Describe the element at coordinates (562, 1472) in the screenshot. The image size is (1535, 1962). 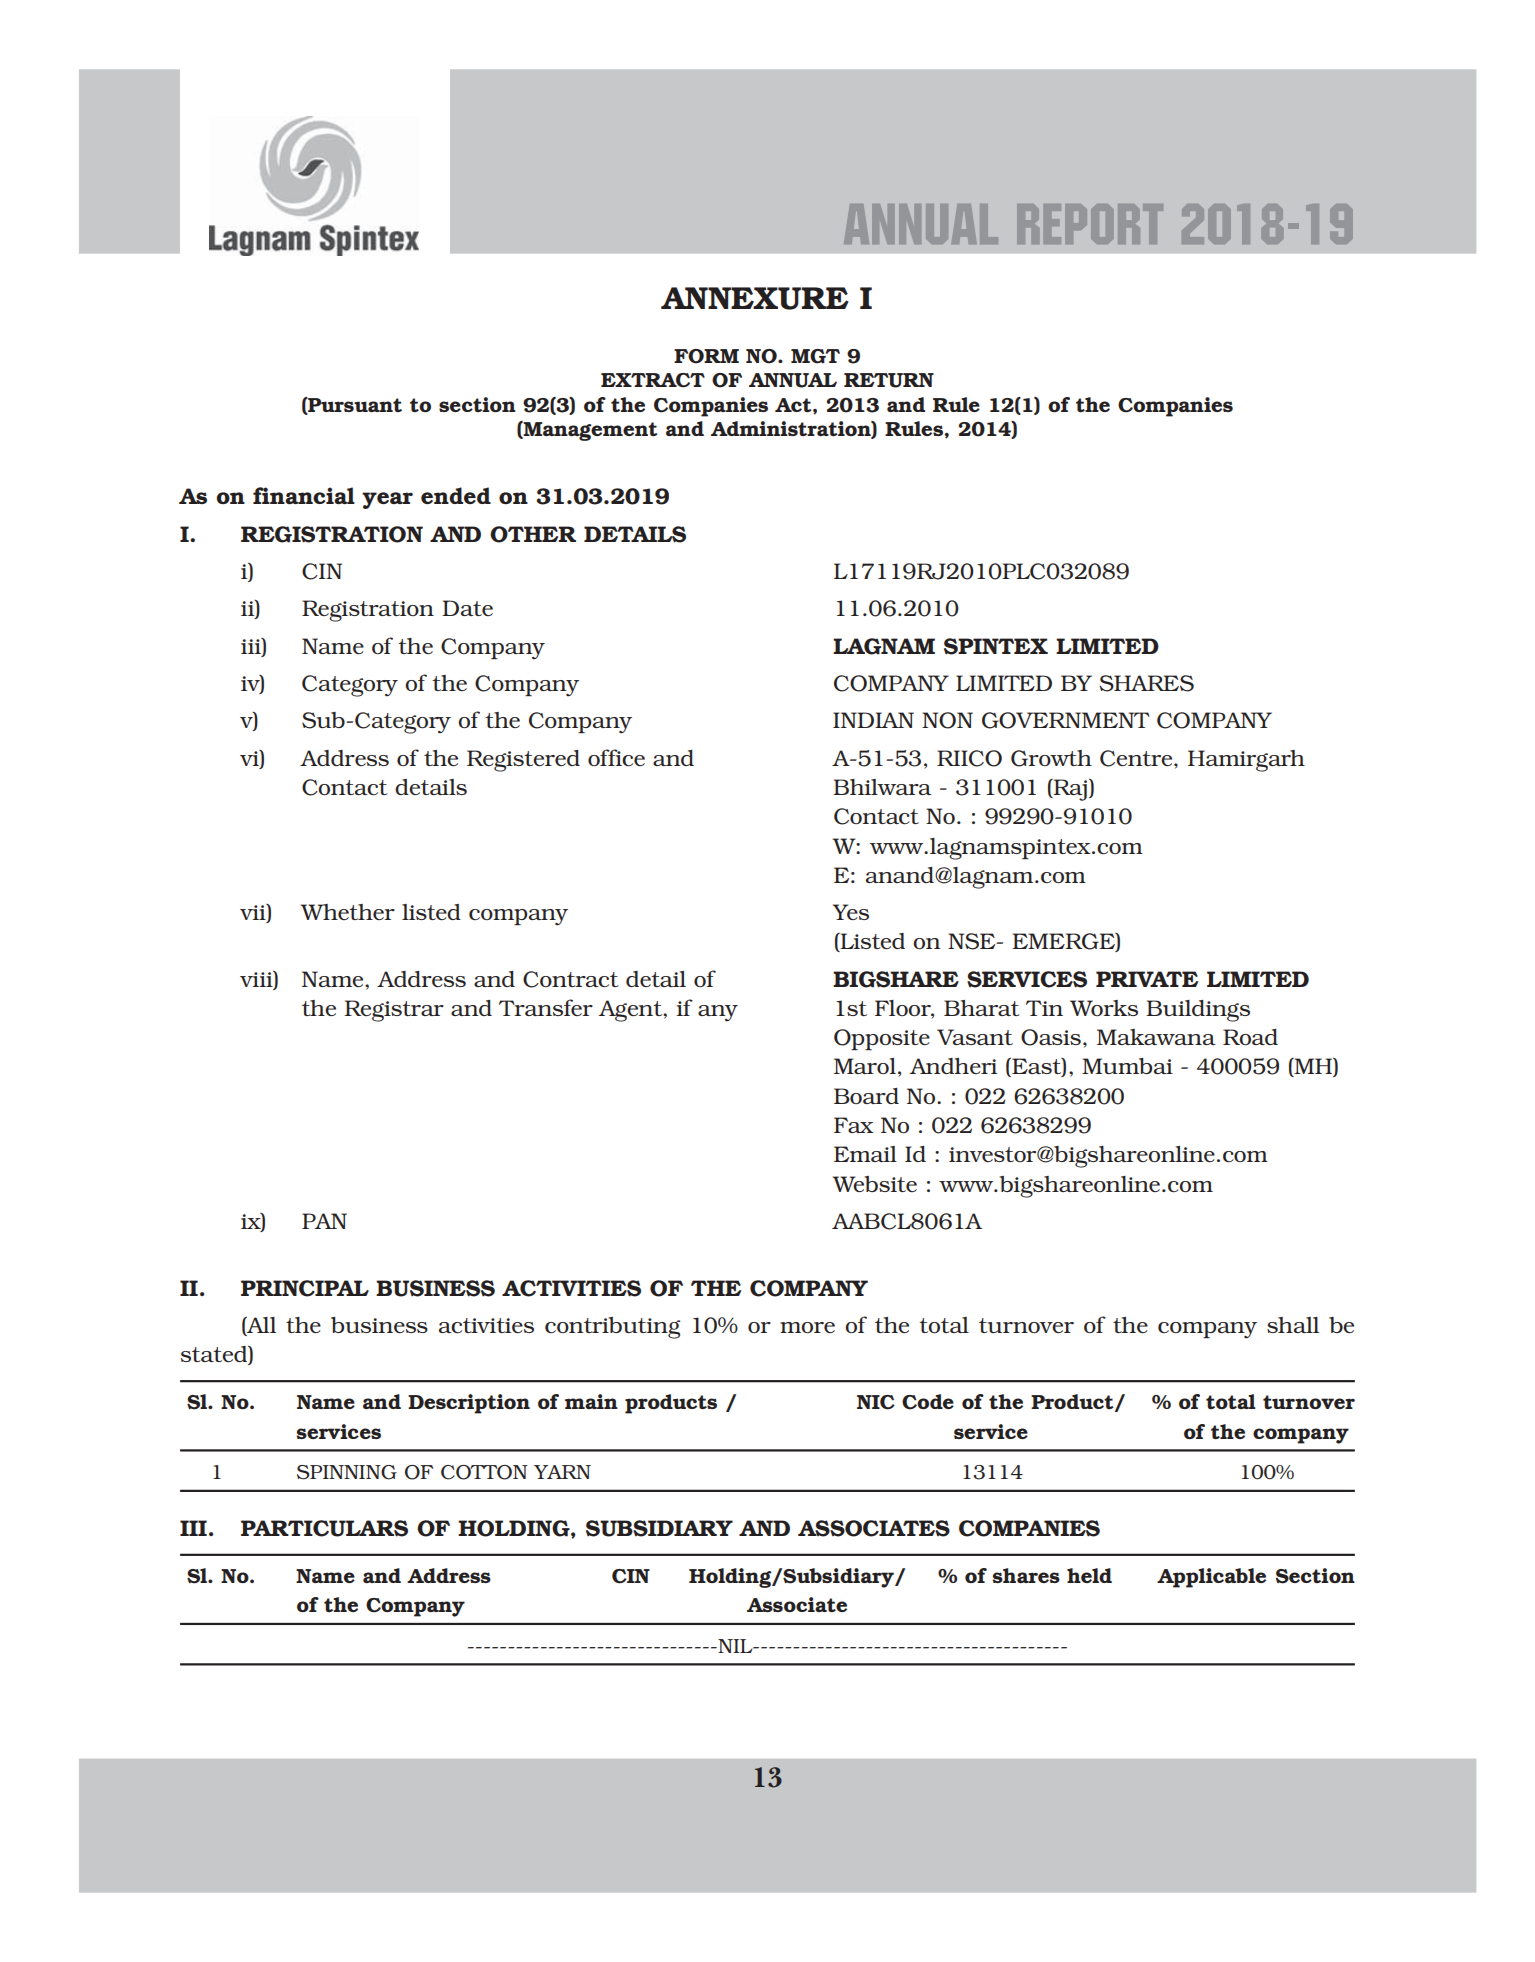
I see `YARN` at that location.
